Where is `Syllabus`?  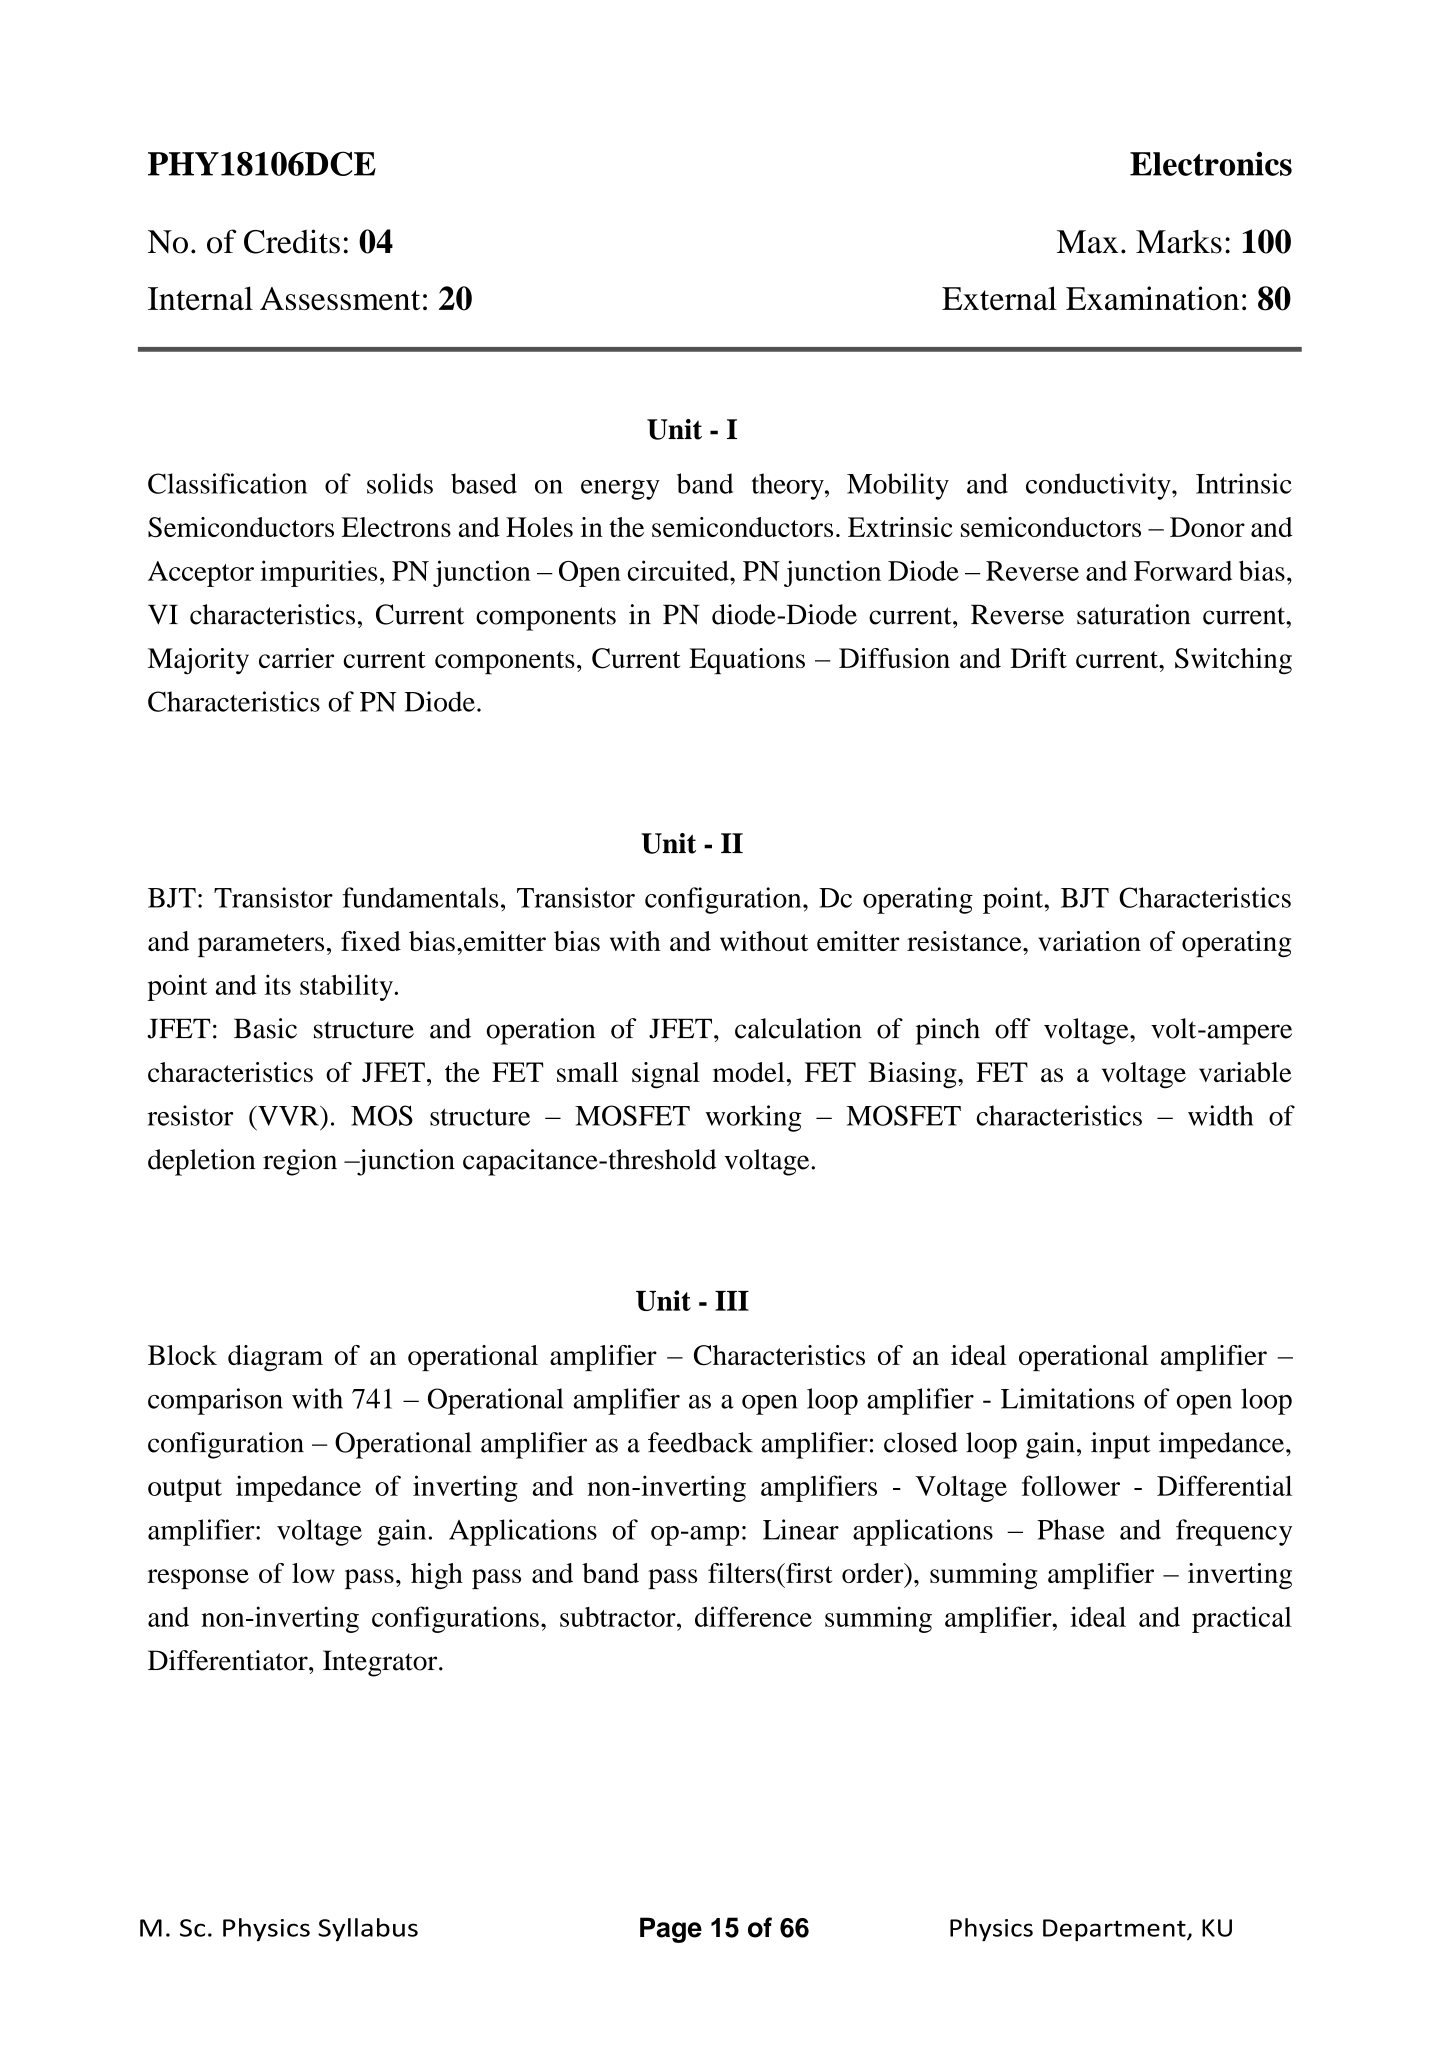 Syllabus is located at coordinates (368, 1929).
